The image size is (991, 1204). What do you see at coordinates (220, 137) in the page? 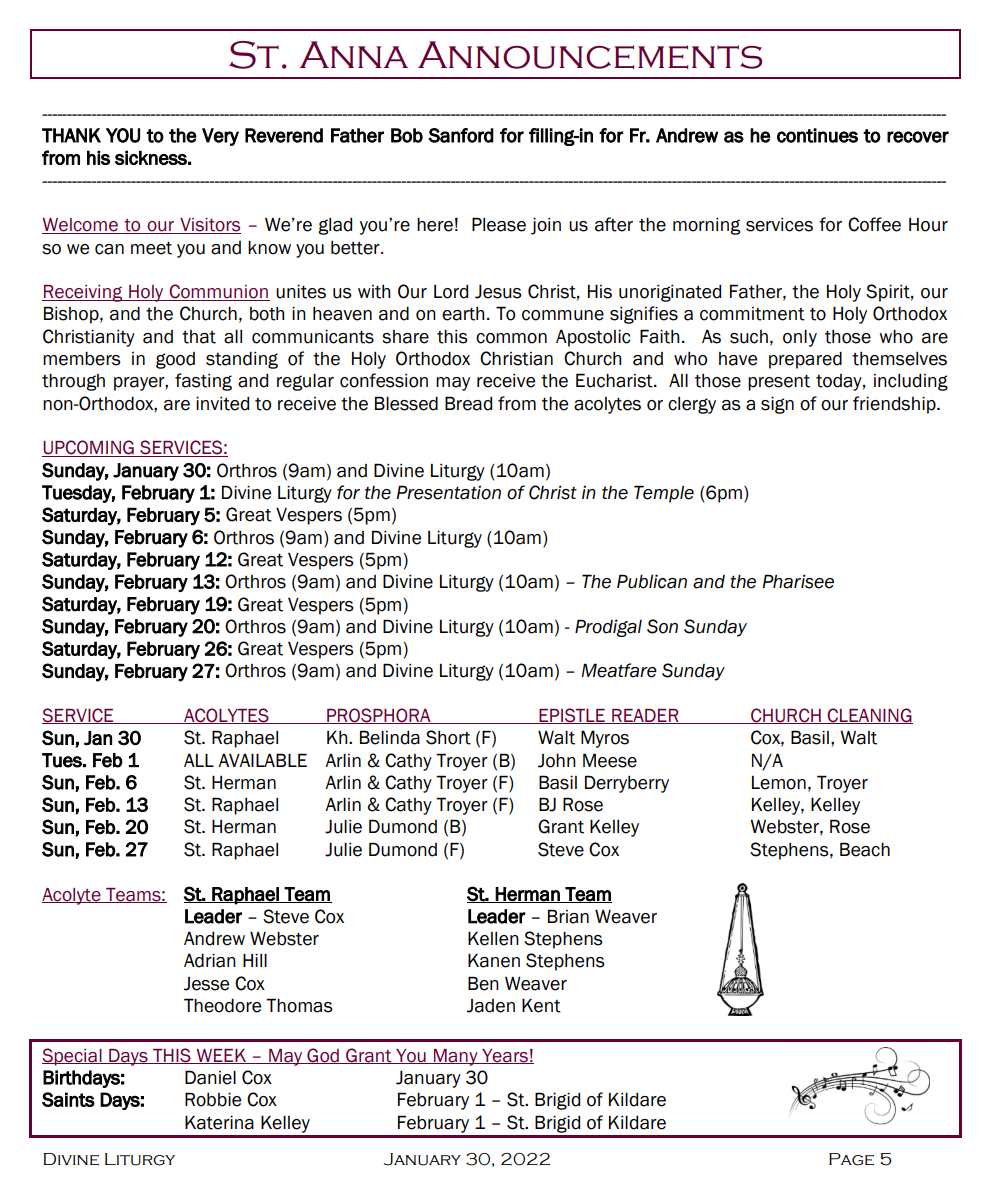
I see `Very` at bounding box center [220, 137].
